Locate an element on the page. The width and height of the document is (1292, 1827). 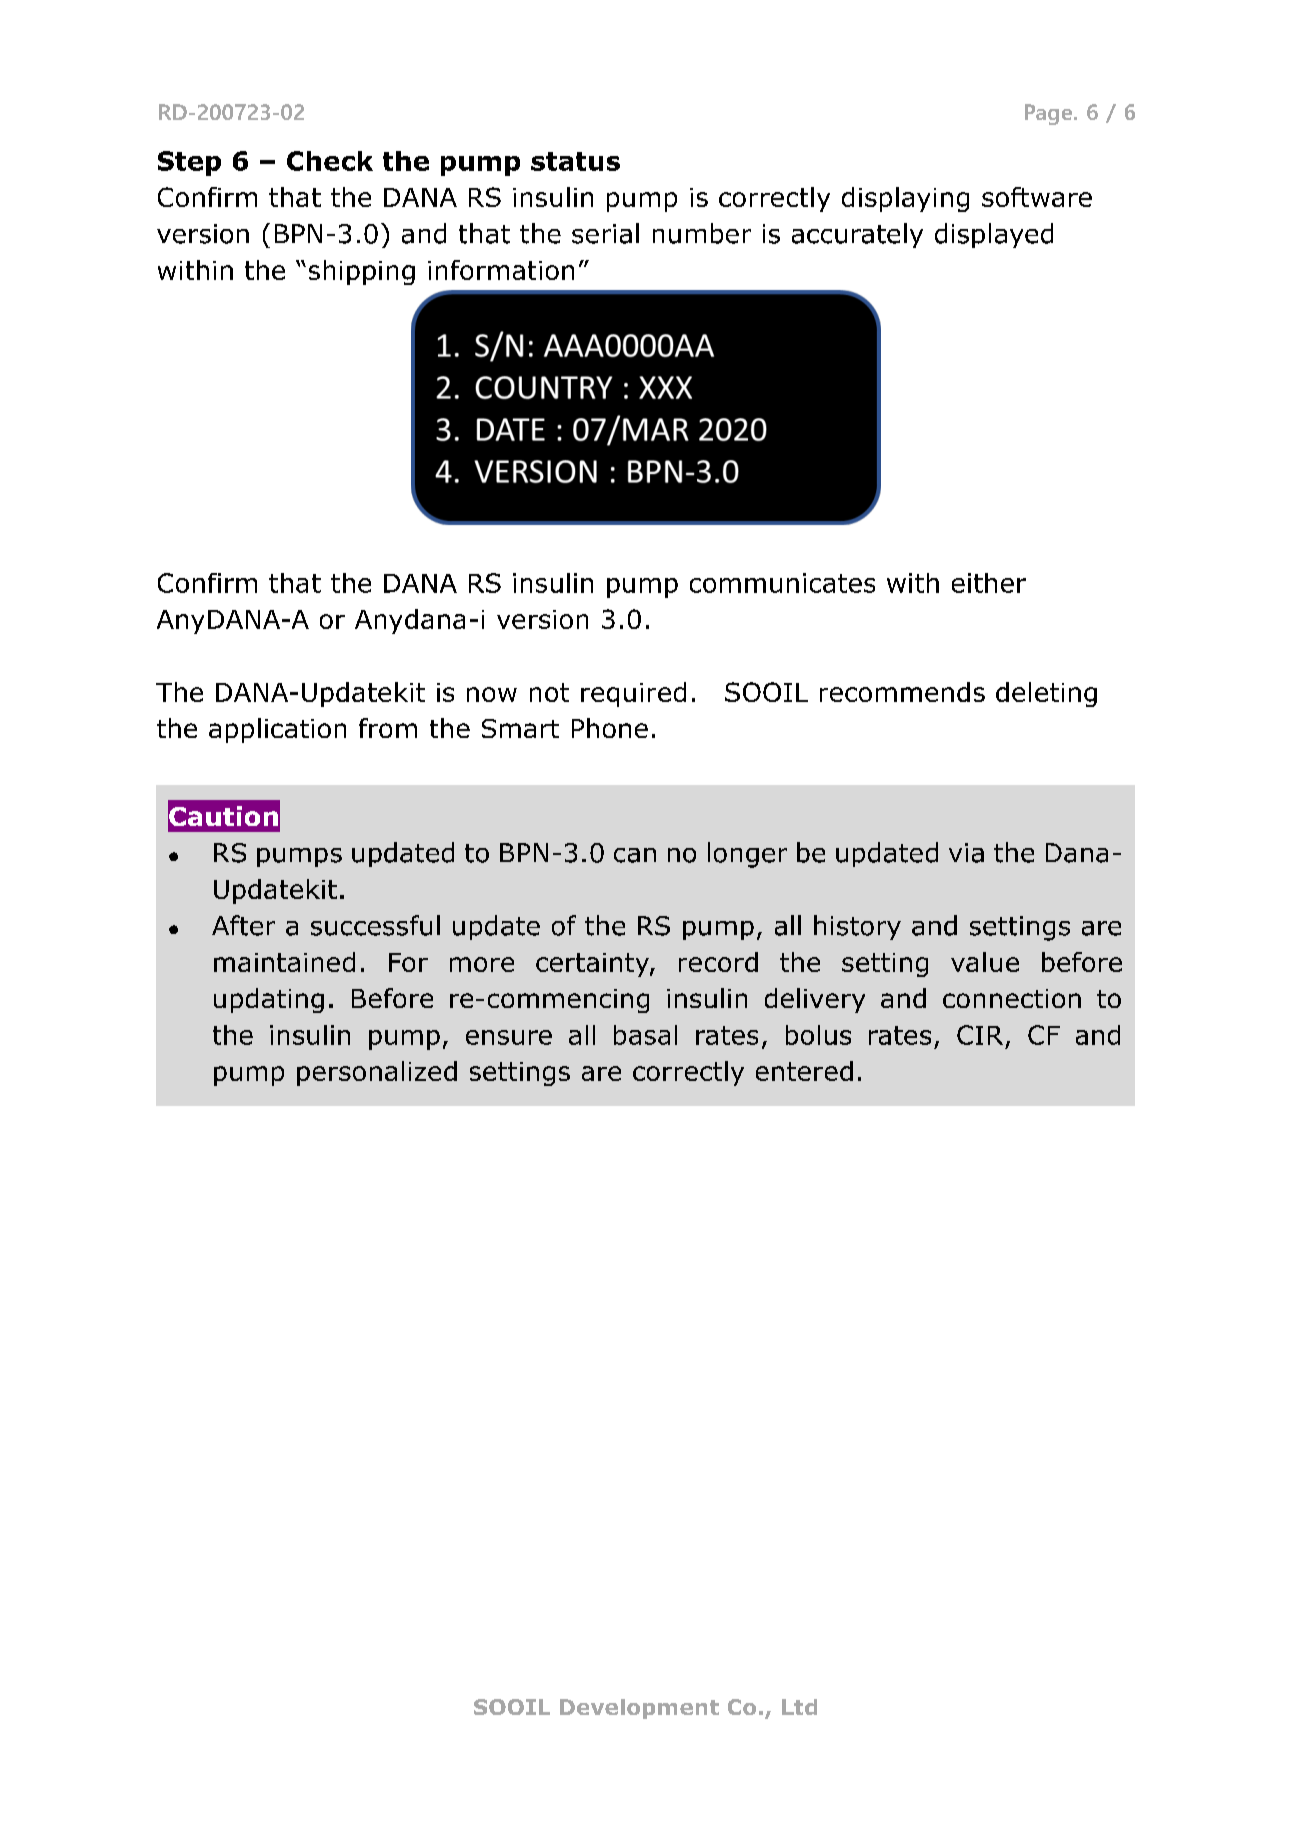
displaying is located at coordinates (905, 199).
